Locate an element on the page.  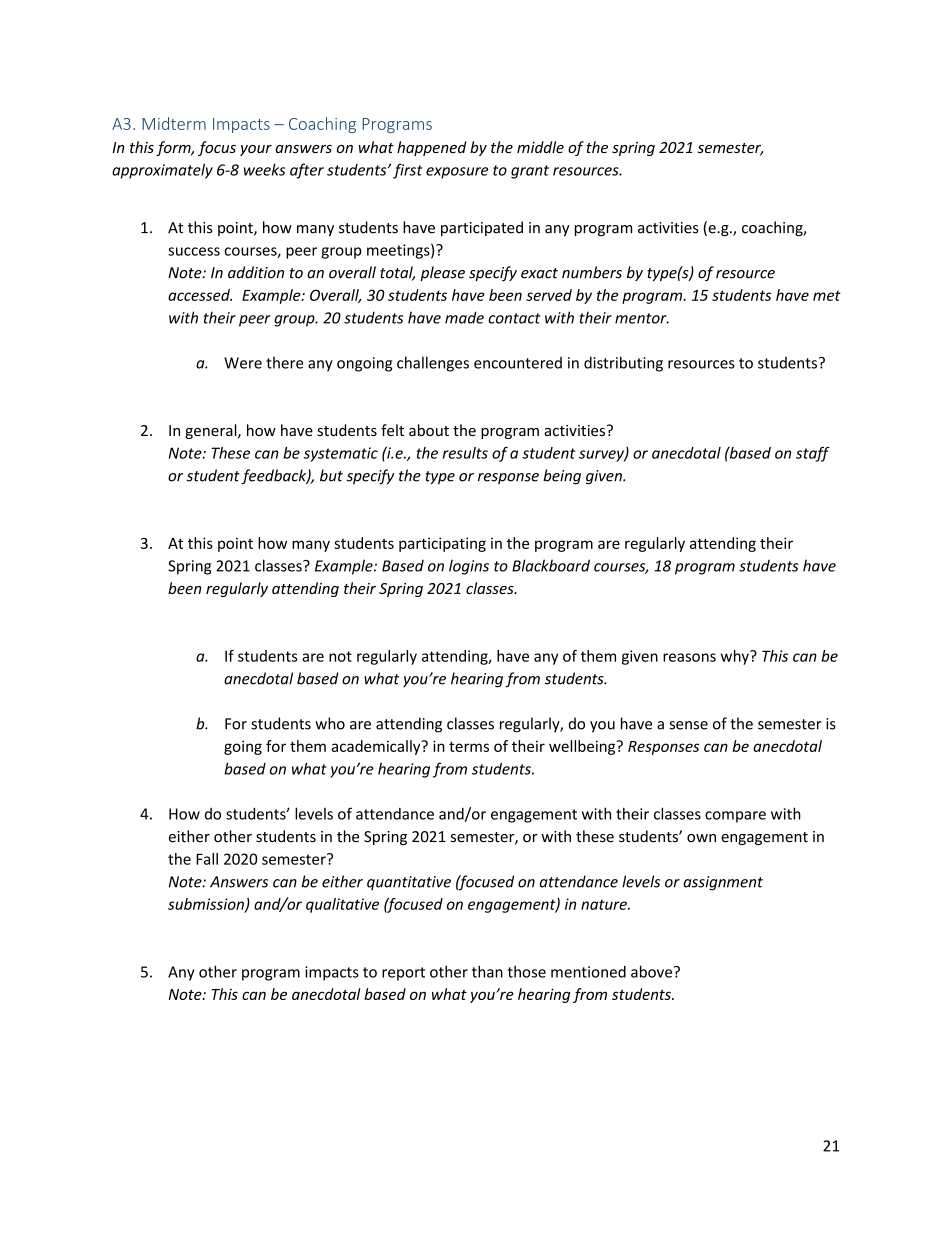
logins is located at coordinates (469, 567).
